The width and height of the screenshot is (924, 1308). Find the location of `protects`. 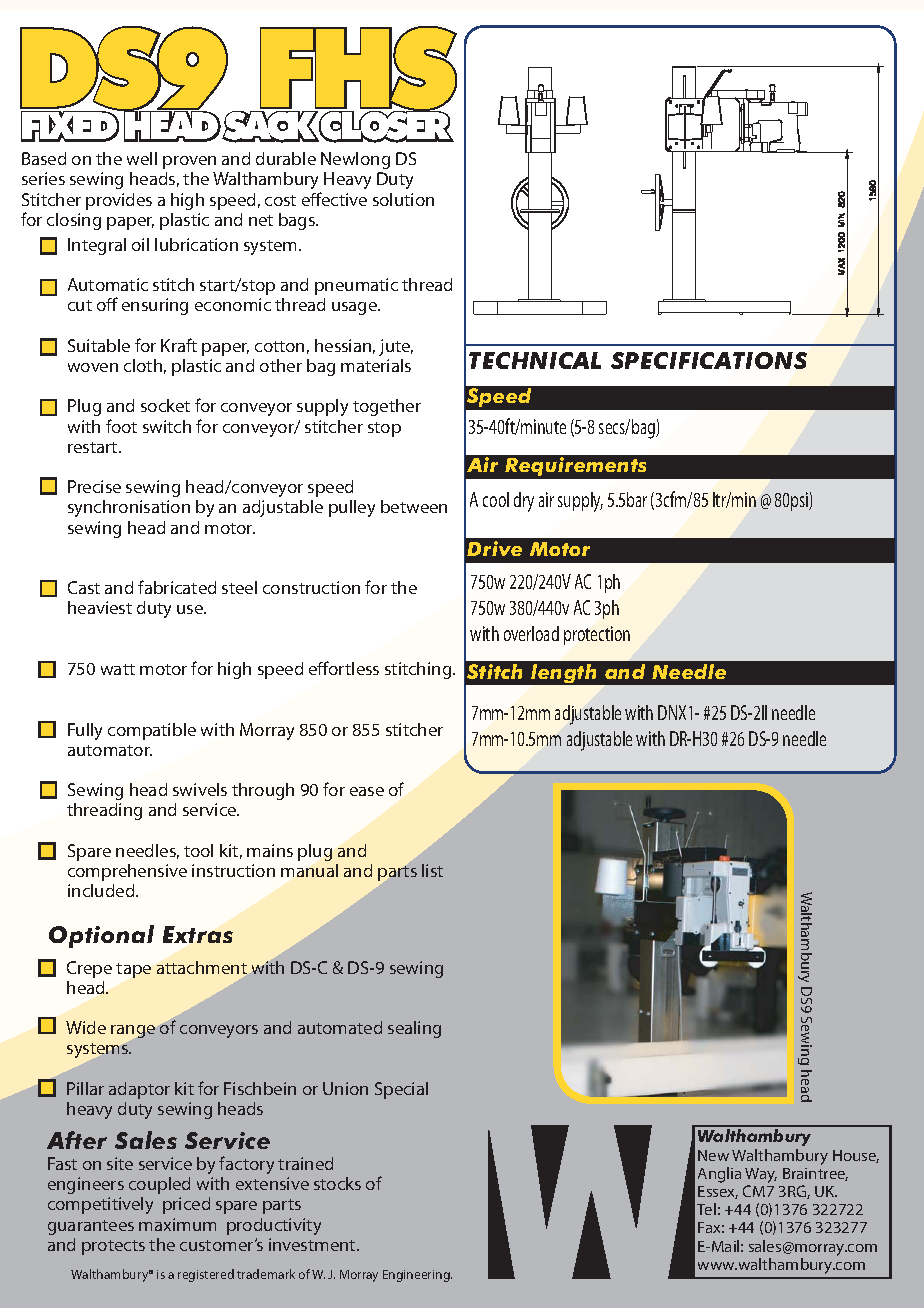

protects is located at coordinates (113, 1247).
